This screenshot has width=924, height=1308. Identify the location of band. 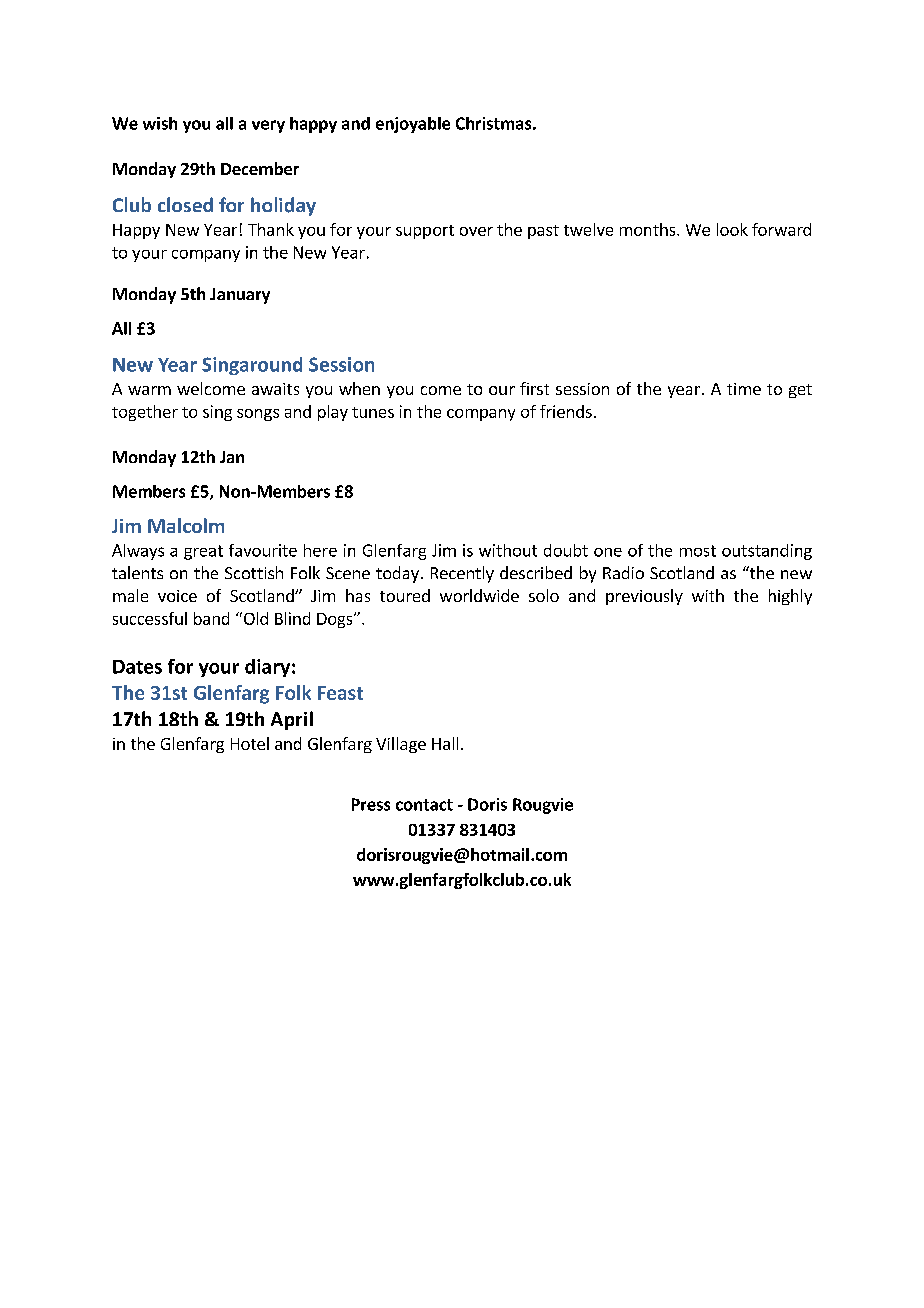
(211, 618).
